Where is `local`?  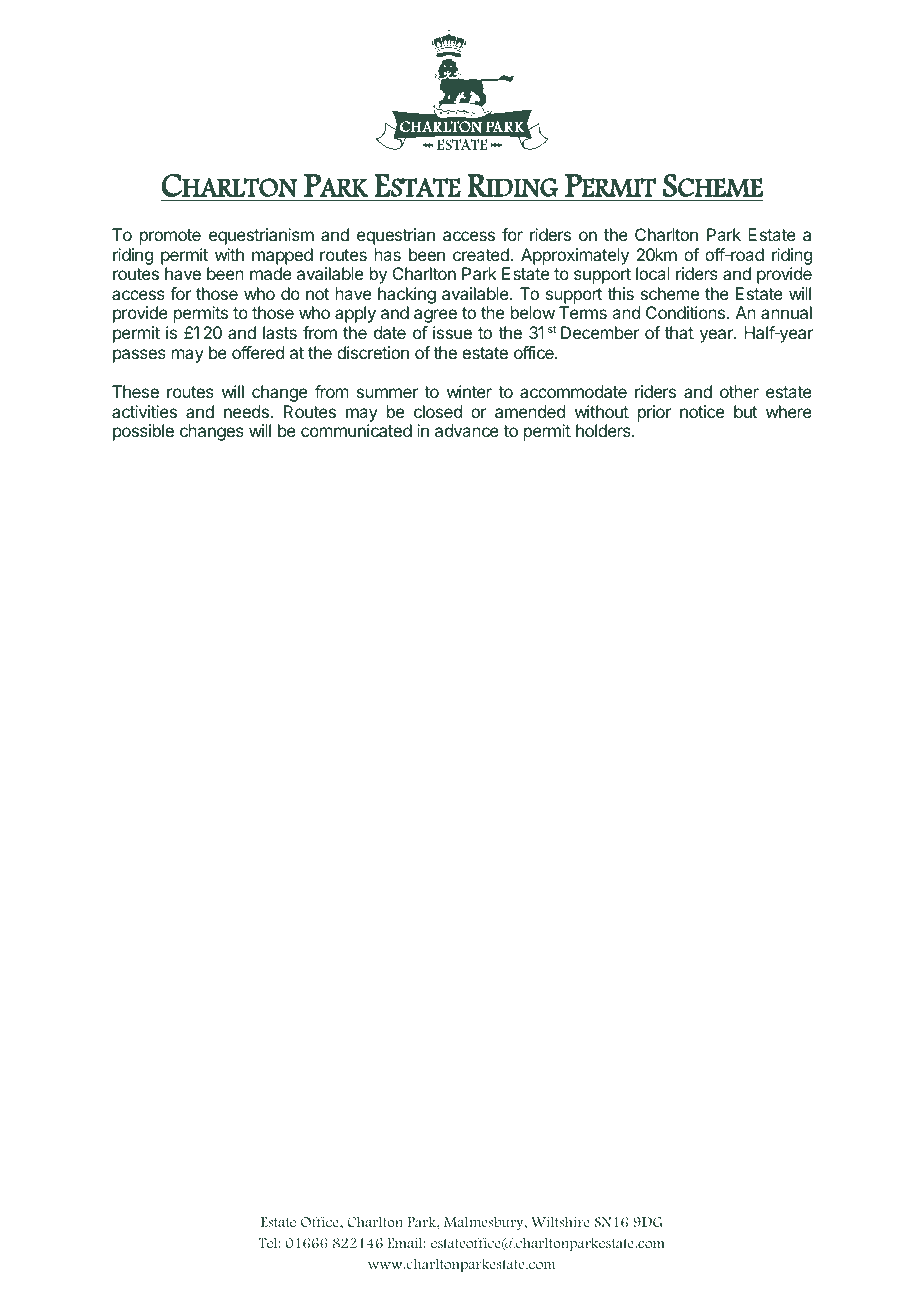
local is located at coordinates (653, 273).
